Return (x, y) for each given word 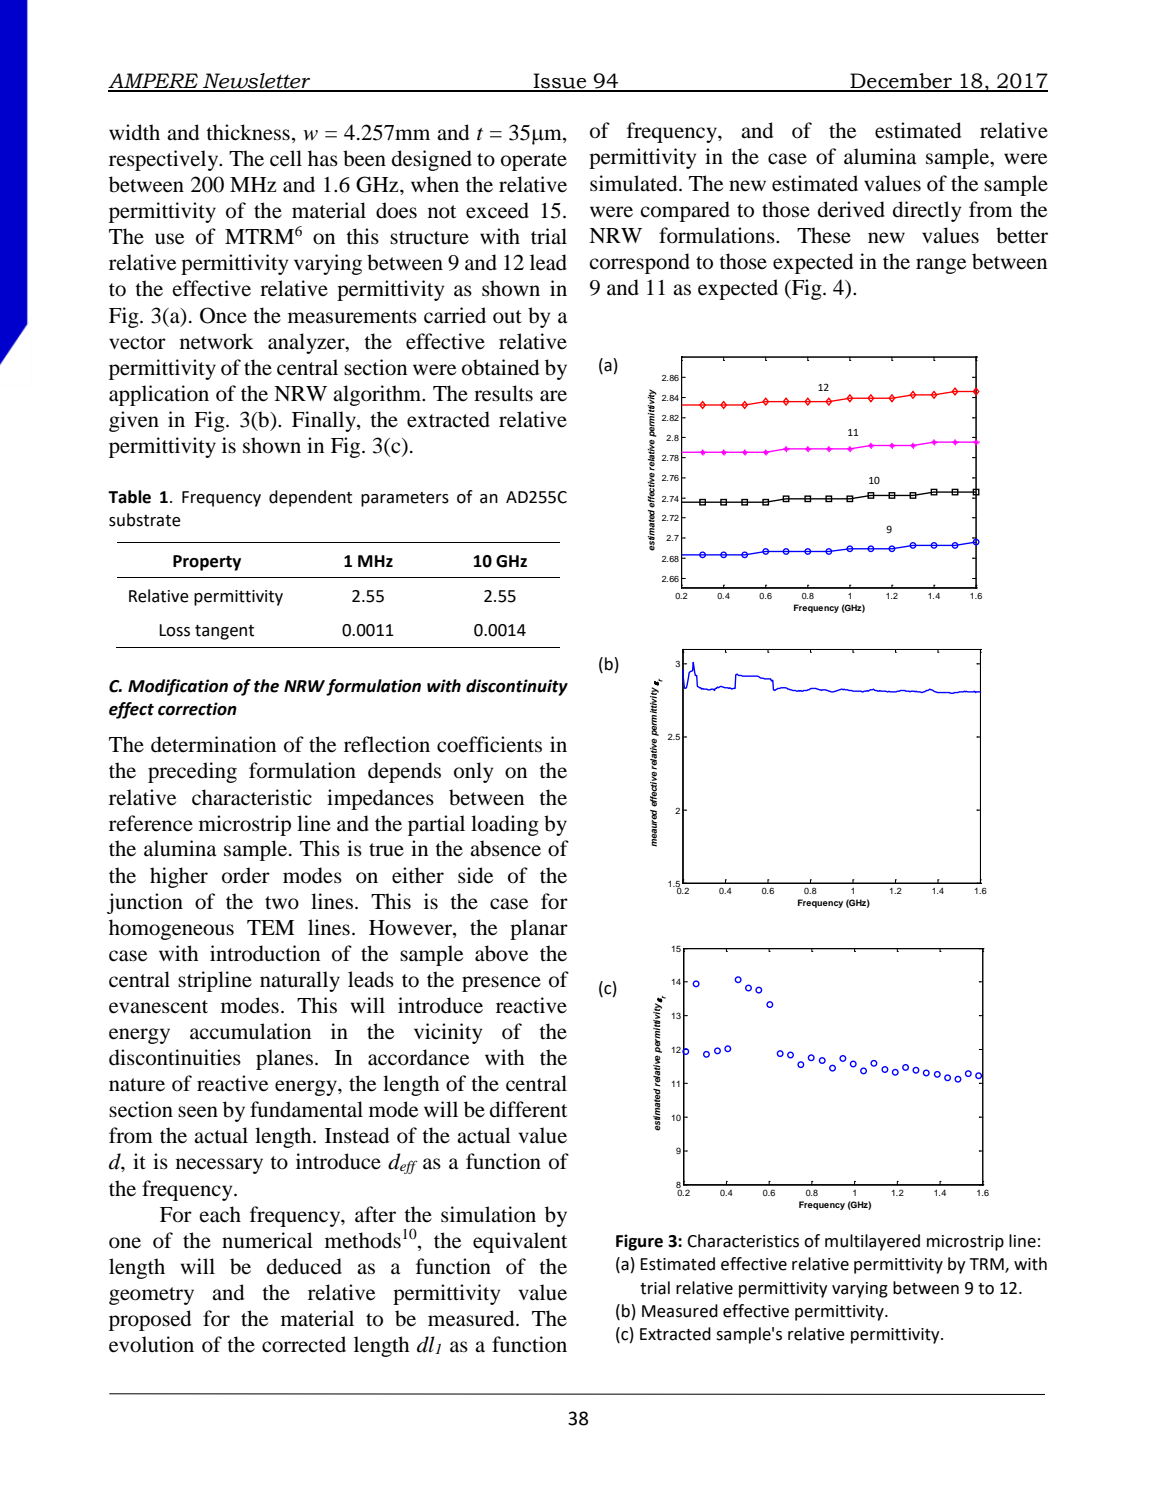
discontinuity (517, 687)
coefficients (489, 744)
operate (534, 162)
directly (927, 211)
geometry (151, 1296)
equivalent (520, 1242)
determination (213, 744)
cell (286, 158)
